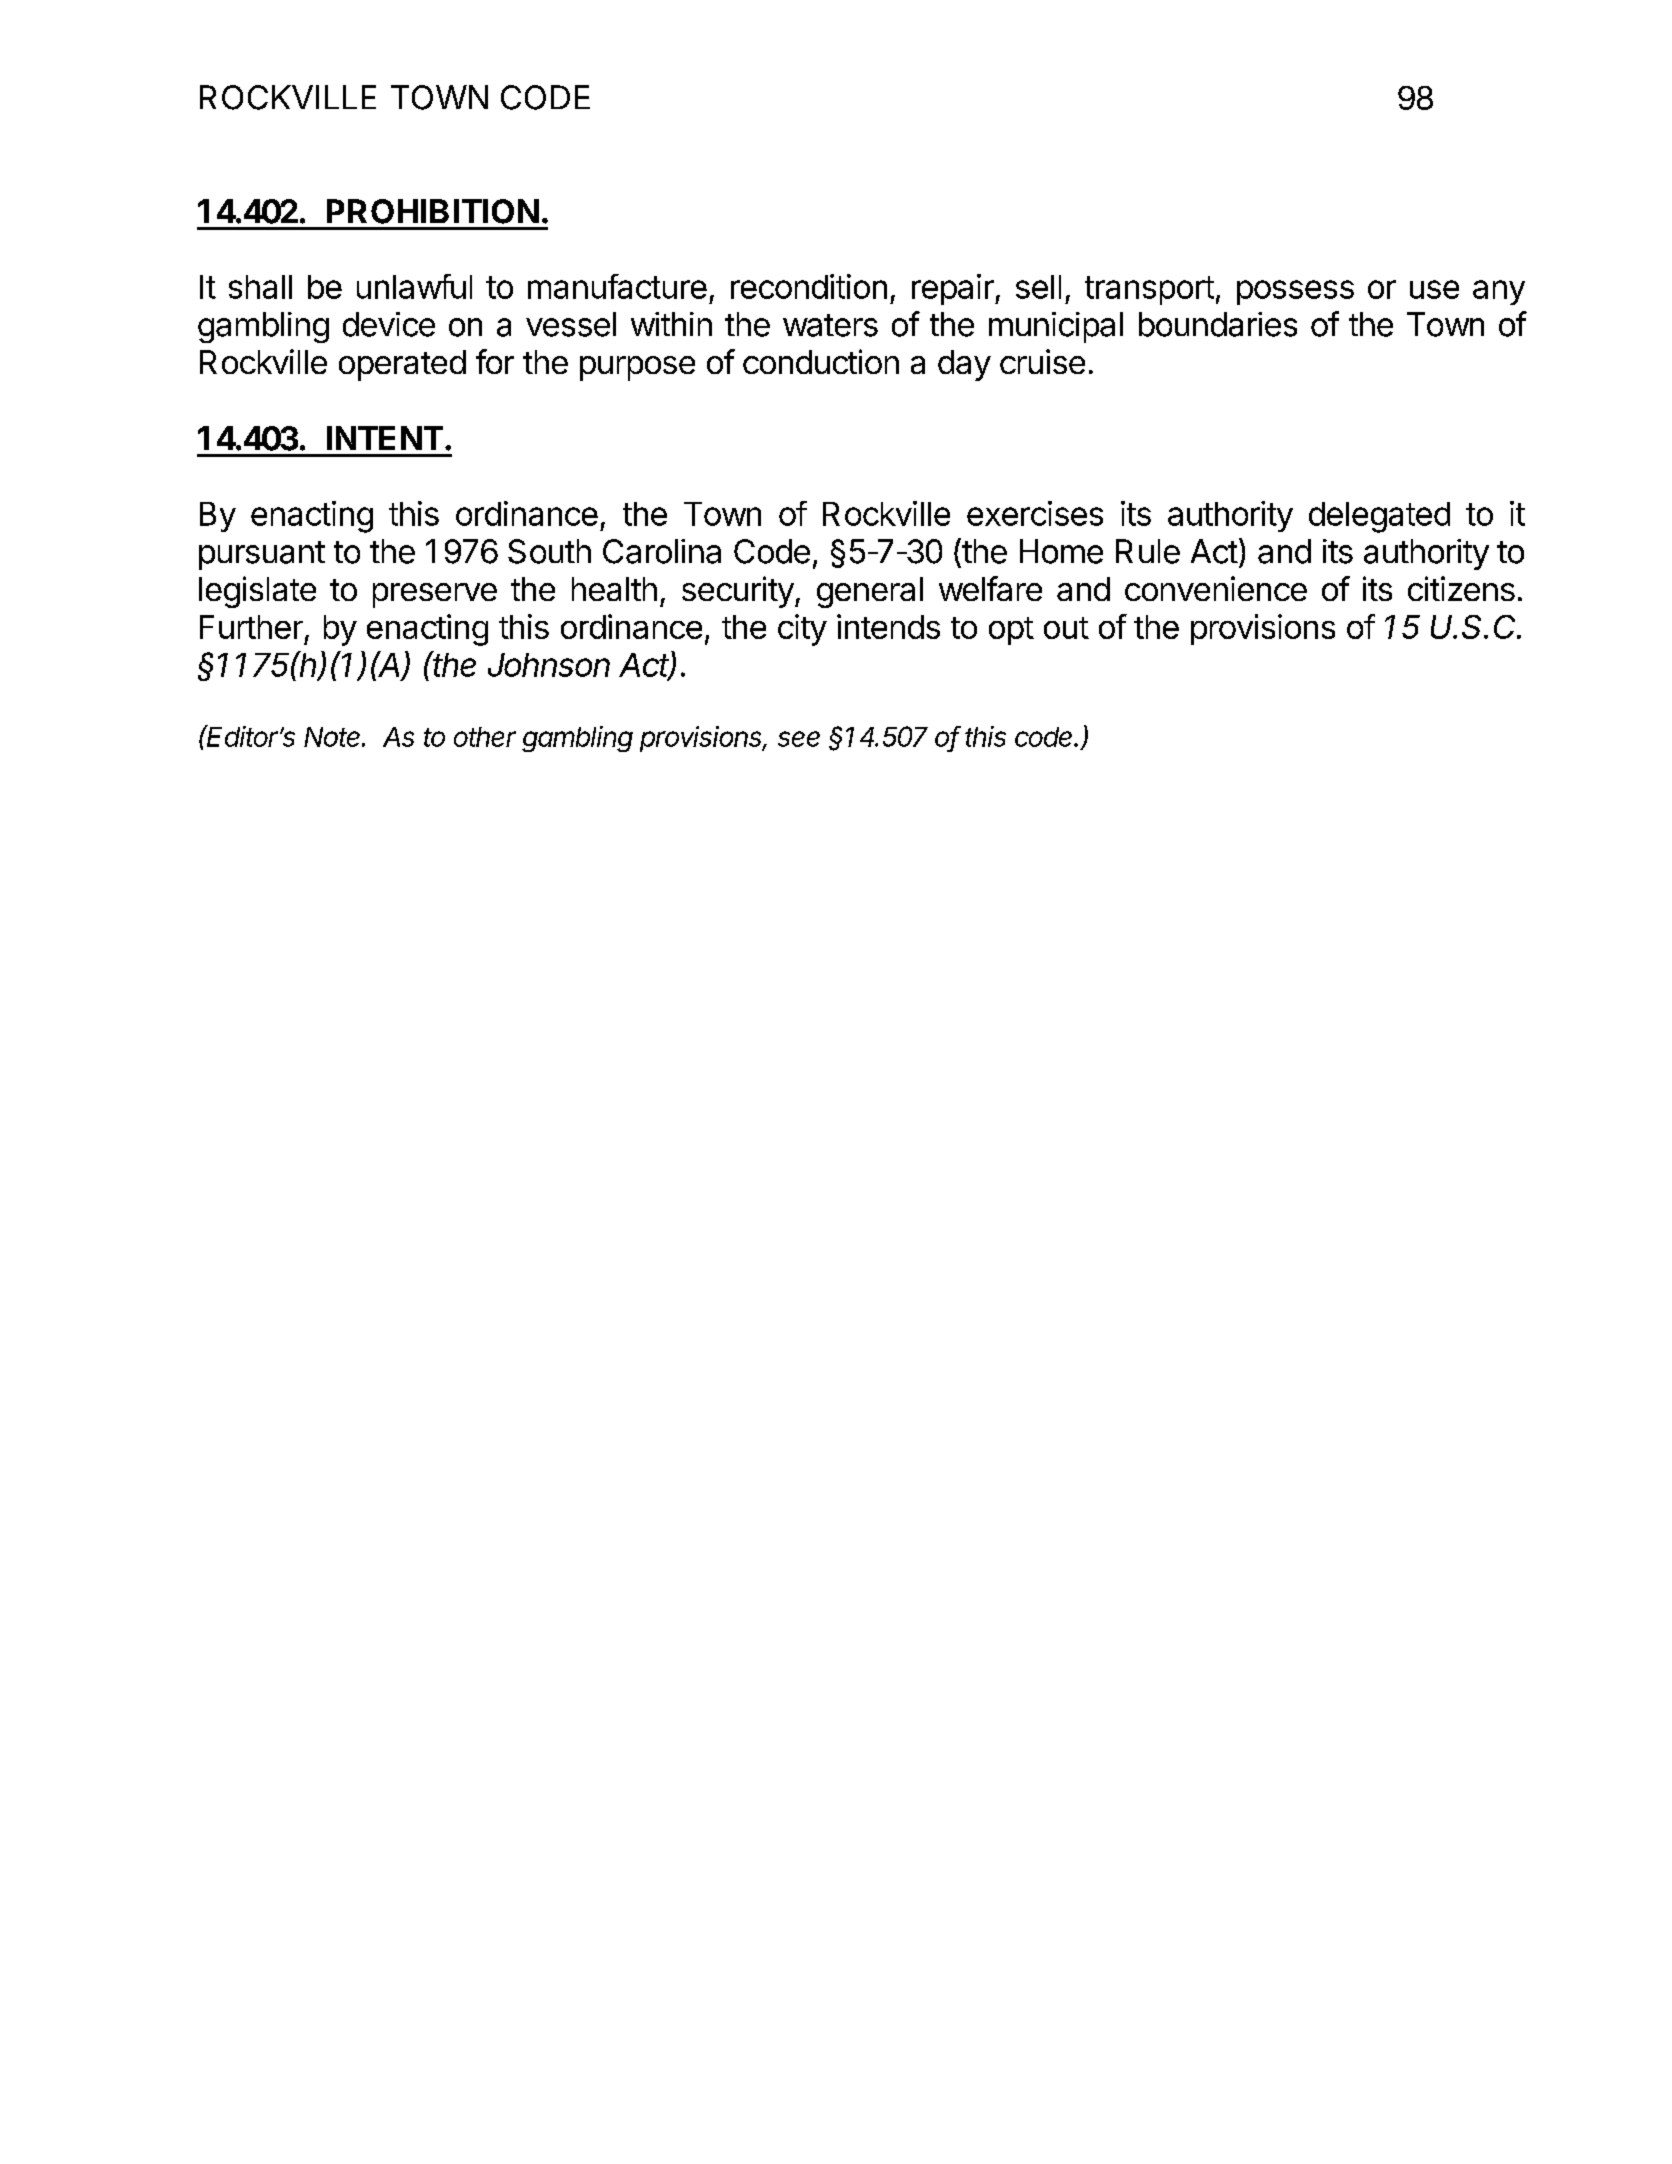  Describe the element at coordinates (433, 211) in the screenshot. I see `PROHIBITION` at that location.
